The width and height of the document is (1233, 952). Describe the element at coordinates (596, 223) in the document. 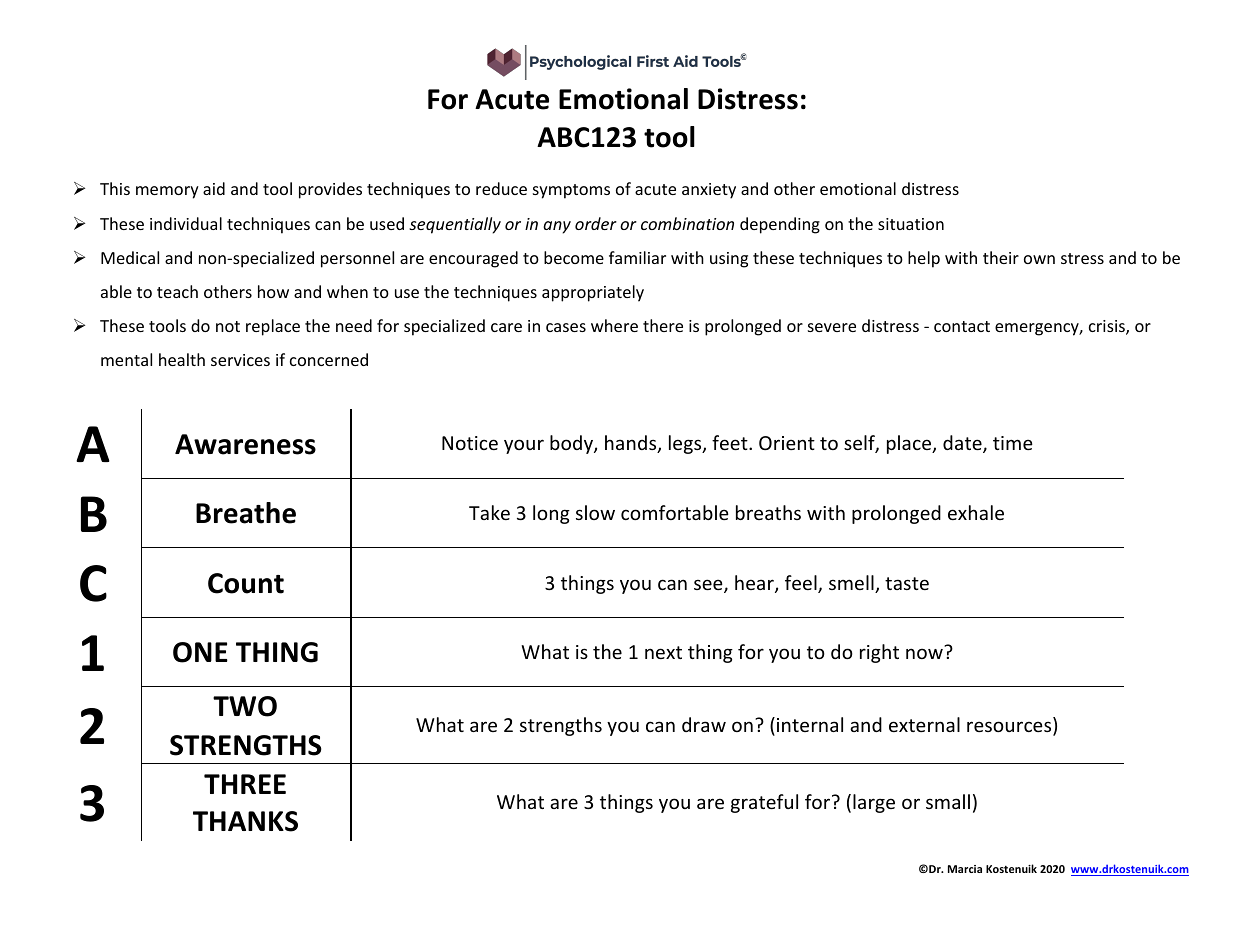

I see `order` at that location.
